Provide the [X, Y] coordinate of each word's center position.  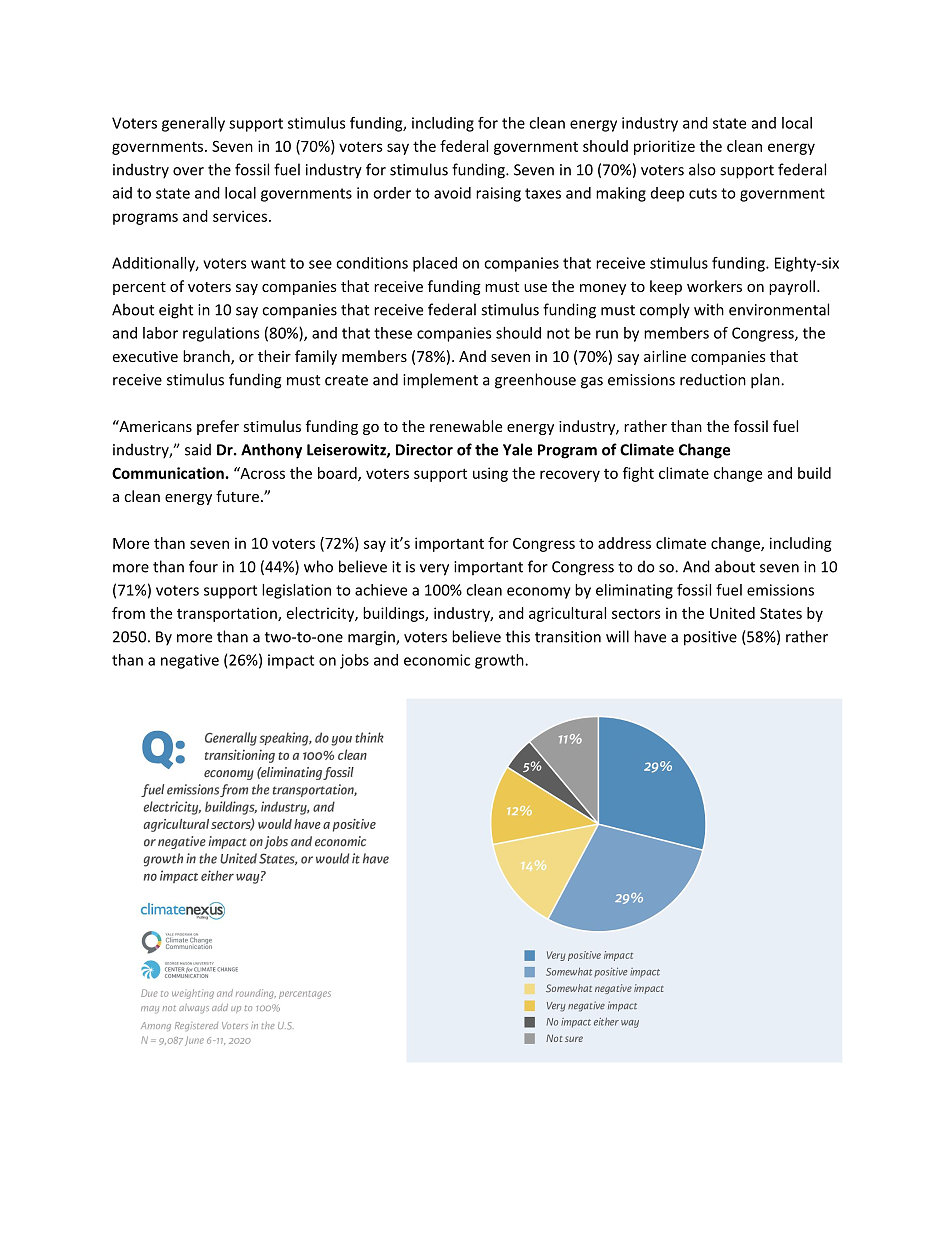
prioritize [664, 147]
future [237, 496]
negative [190, 661]
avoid [452, 193]
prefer [218, 427]
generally [193, 124]
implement [440, 381]
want [268, 263]
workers [714, 286]
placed [435, 264]
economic [437, 660]
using [490, 474]
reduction [713, 379]
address [624, 543]
